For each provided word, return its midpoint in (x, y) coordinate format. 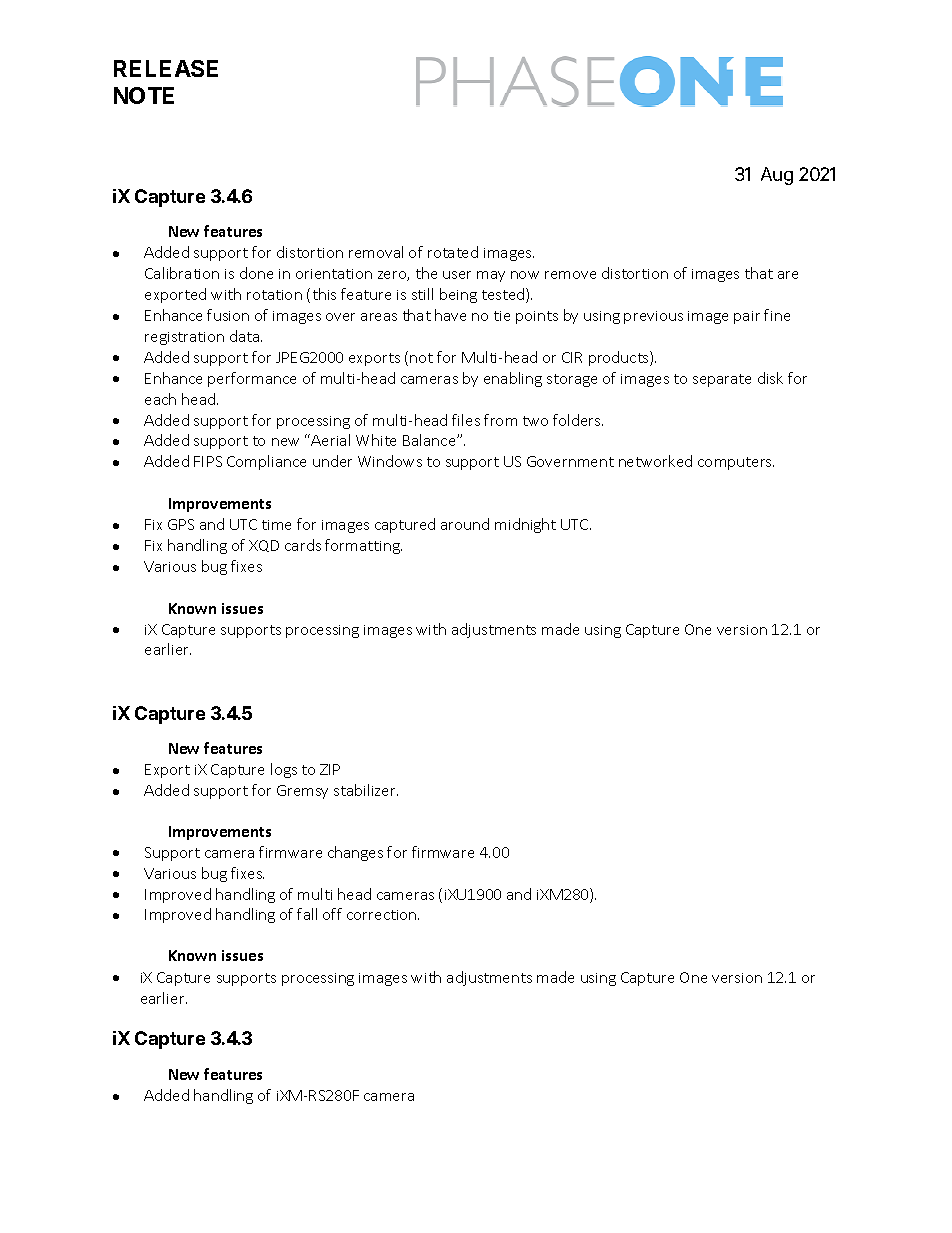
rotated (453, 252)
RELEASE (166, 68)
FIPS (208, 461)
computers (736, 463)
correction (383, 915)
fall (307, 914)
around (465, 524)
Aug (777, 176)
